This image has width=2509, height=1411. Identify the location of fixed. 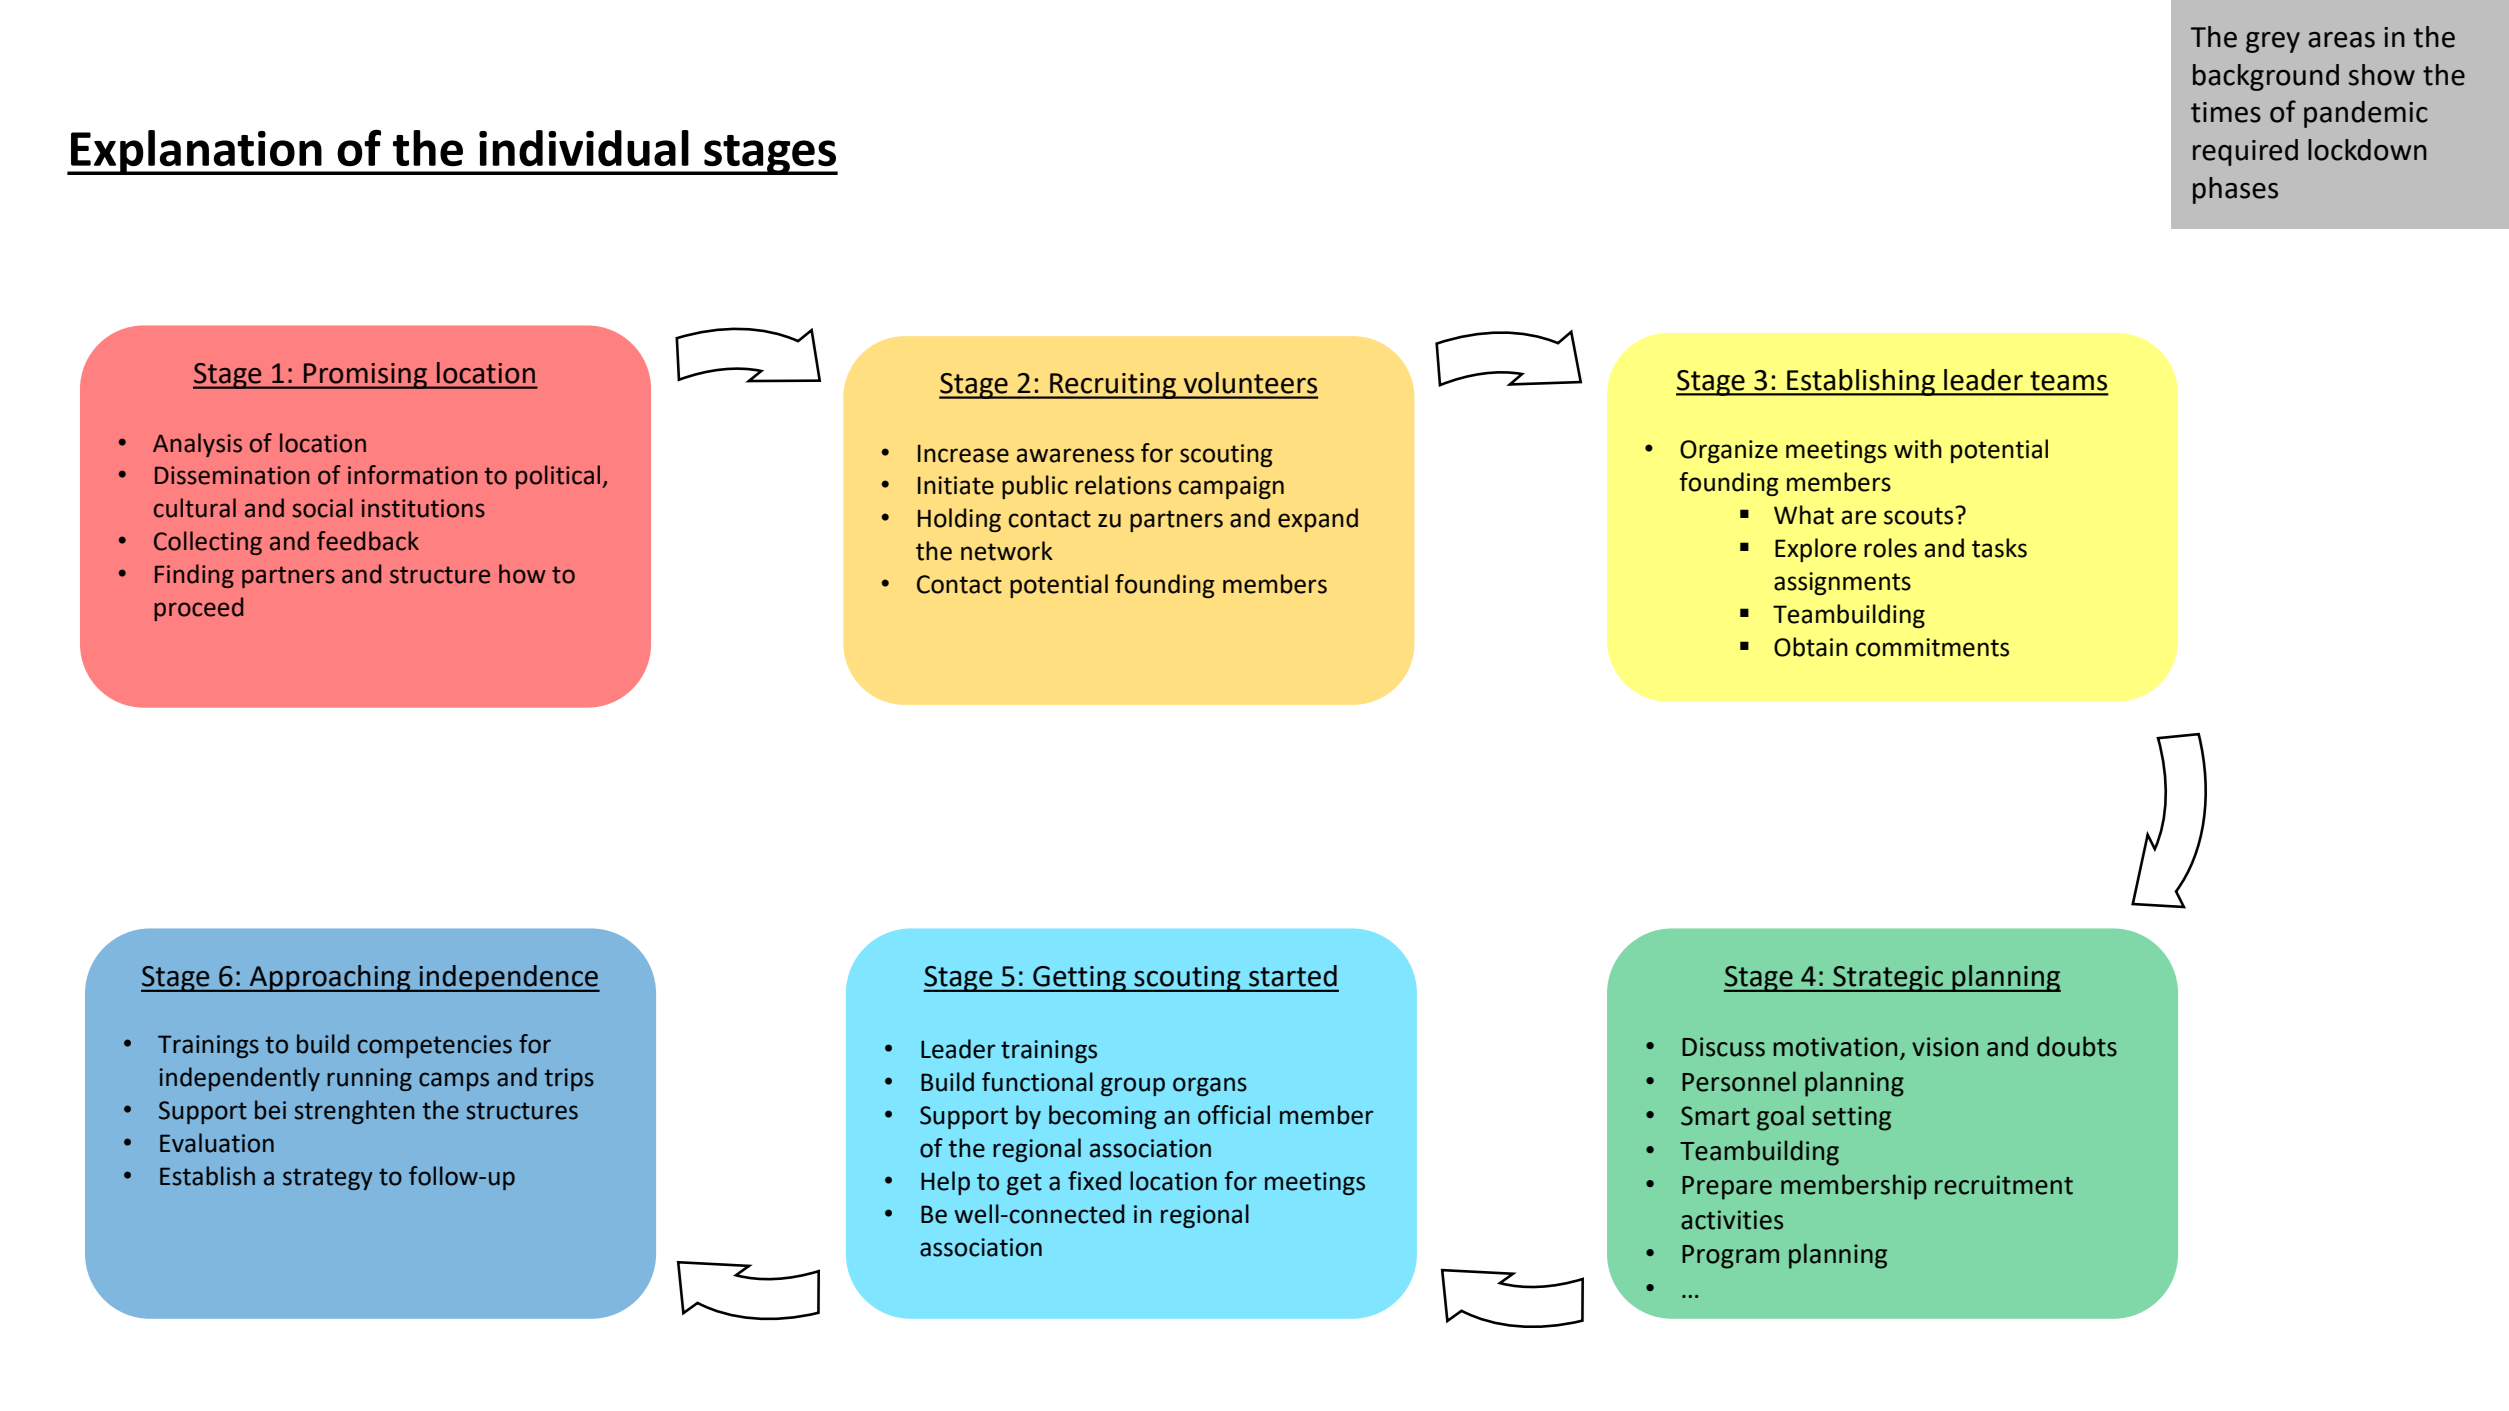
(1094, 1181).
